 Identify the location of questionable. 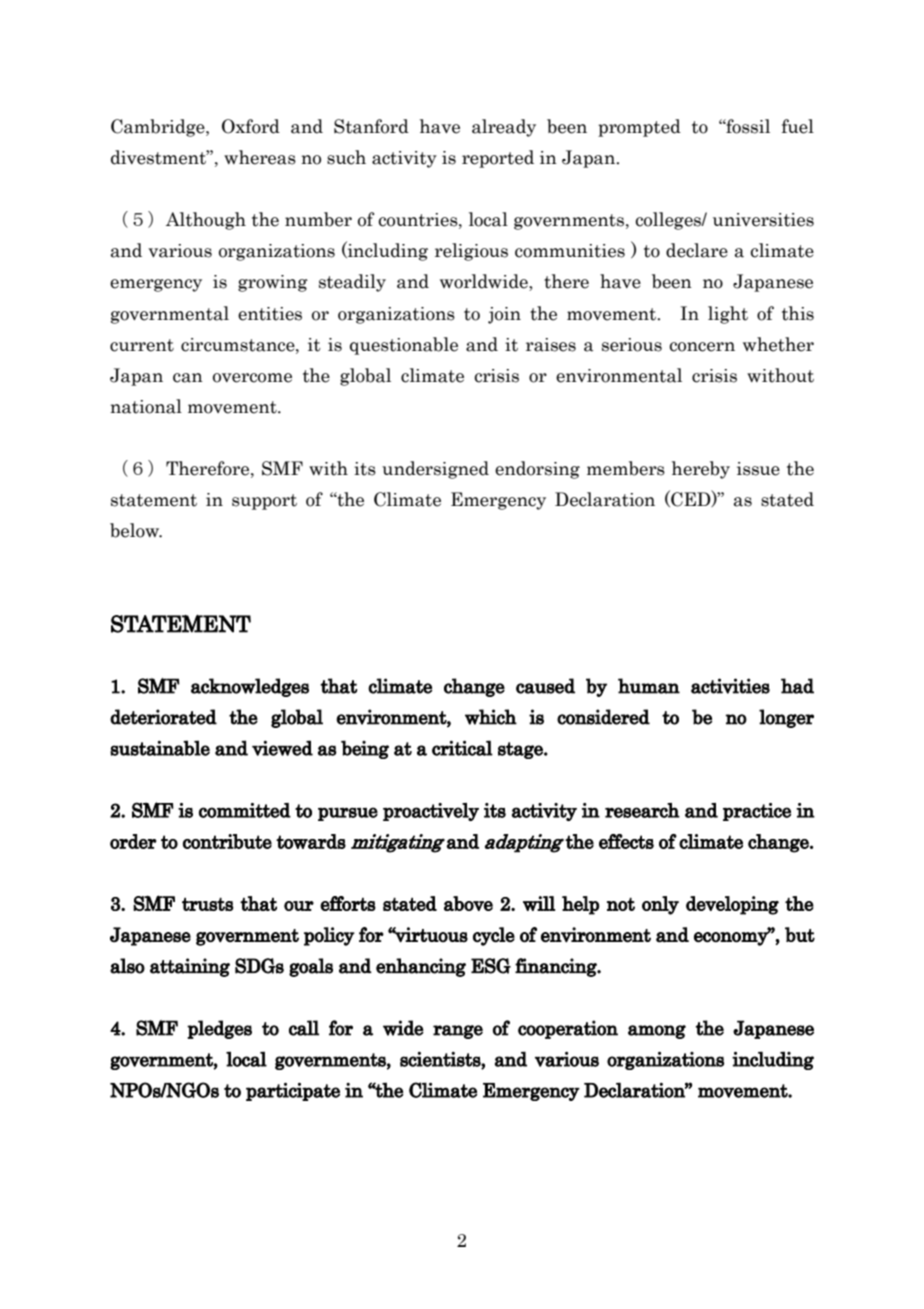
(404, 346).
